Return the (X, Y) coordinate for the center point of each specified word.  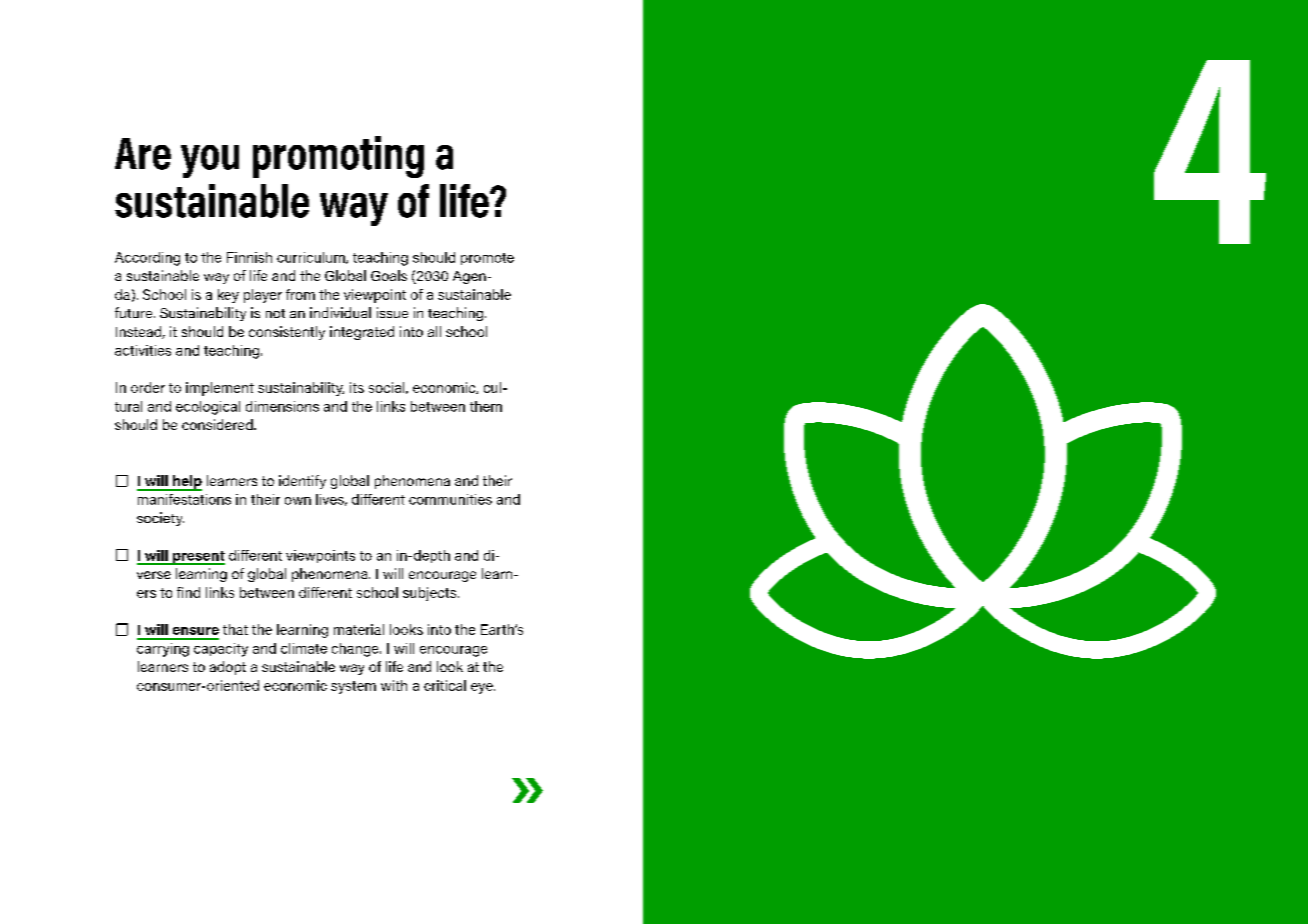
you (210, 161)
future (135, 312)
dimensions (282, 406)
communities (450, 499)
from (300, 294)
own (298, 501)
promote (487, 259)
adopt (228, 668)
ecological (208, 408)
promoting (338, 157)
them (486, 406)
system (353, 687)
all (434, 331)
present (198, 558)
